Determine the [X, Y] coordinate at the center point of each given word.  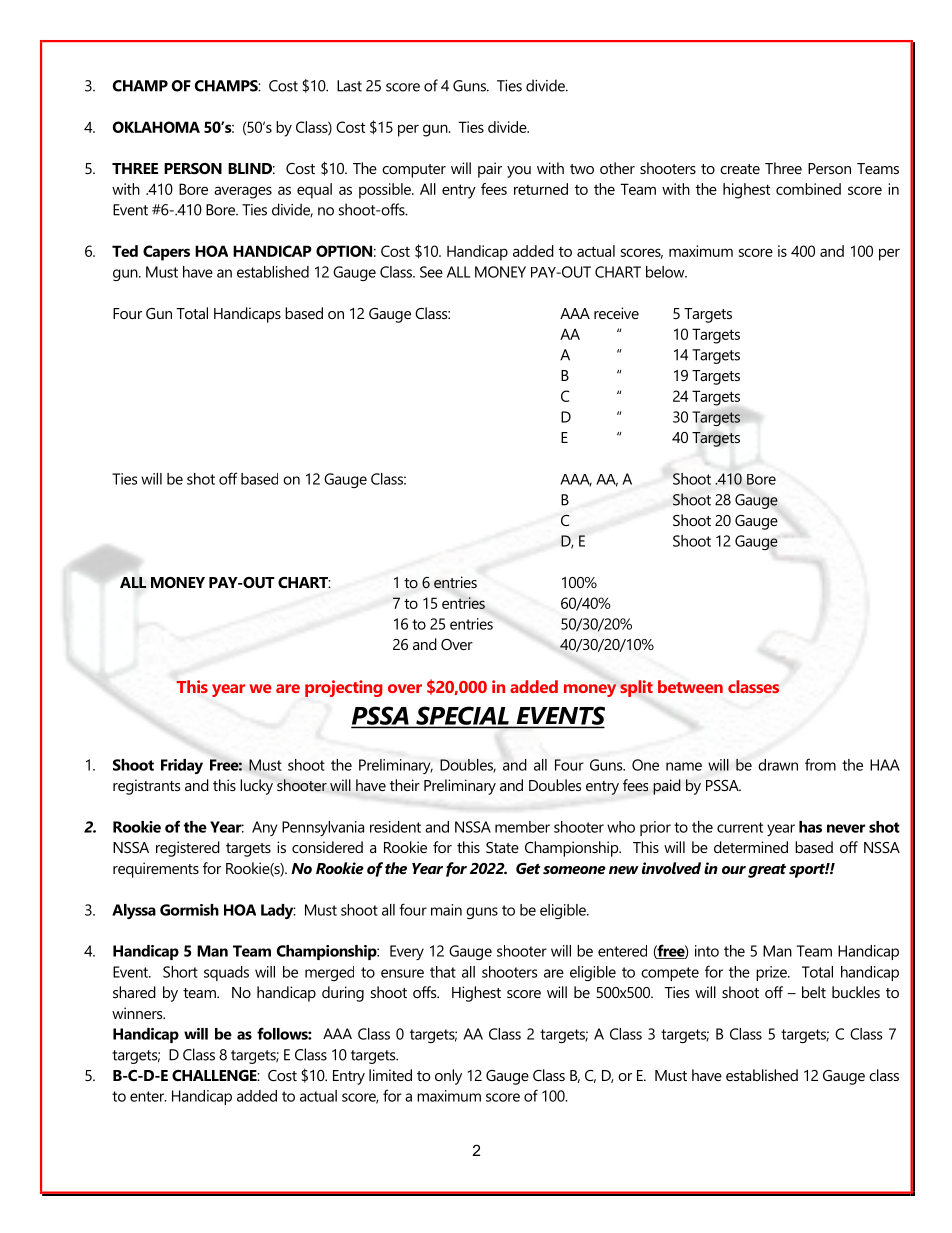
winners [138, 1013]
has [810, 827]
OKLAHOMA [156, 127]
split [636, 688]
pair [490, 170]
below [666, 272]
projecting [343, 688]
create [740, 169]
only [448, 1077]
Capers [166, 253]
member [522, 827]
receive [616, 313]
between [690, 686]
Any [264, 828]
